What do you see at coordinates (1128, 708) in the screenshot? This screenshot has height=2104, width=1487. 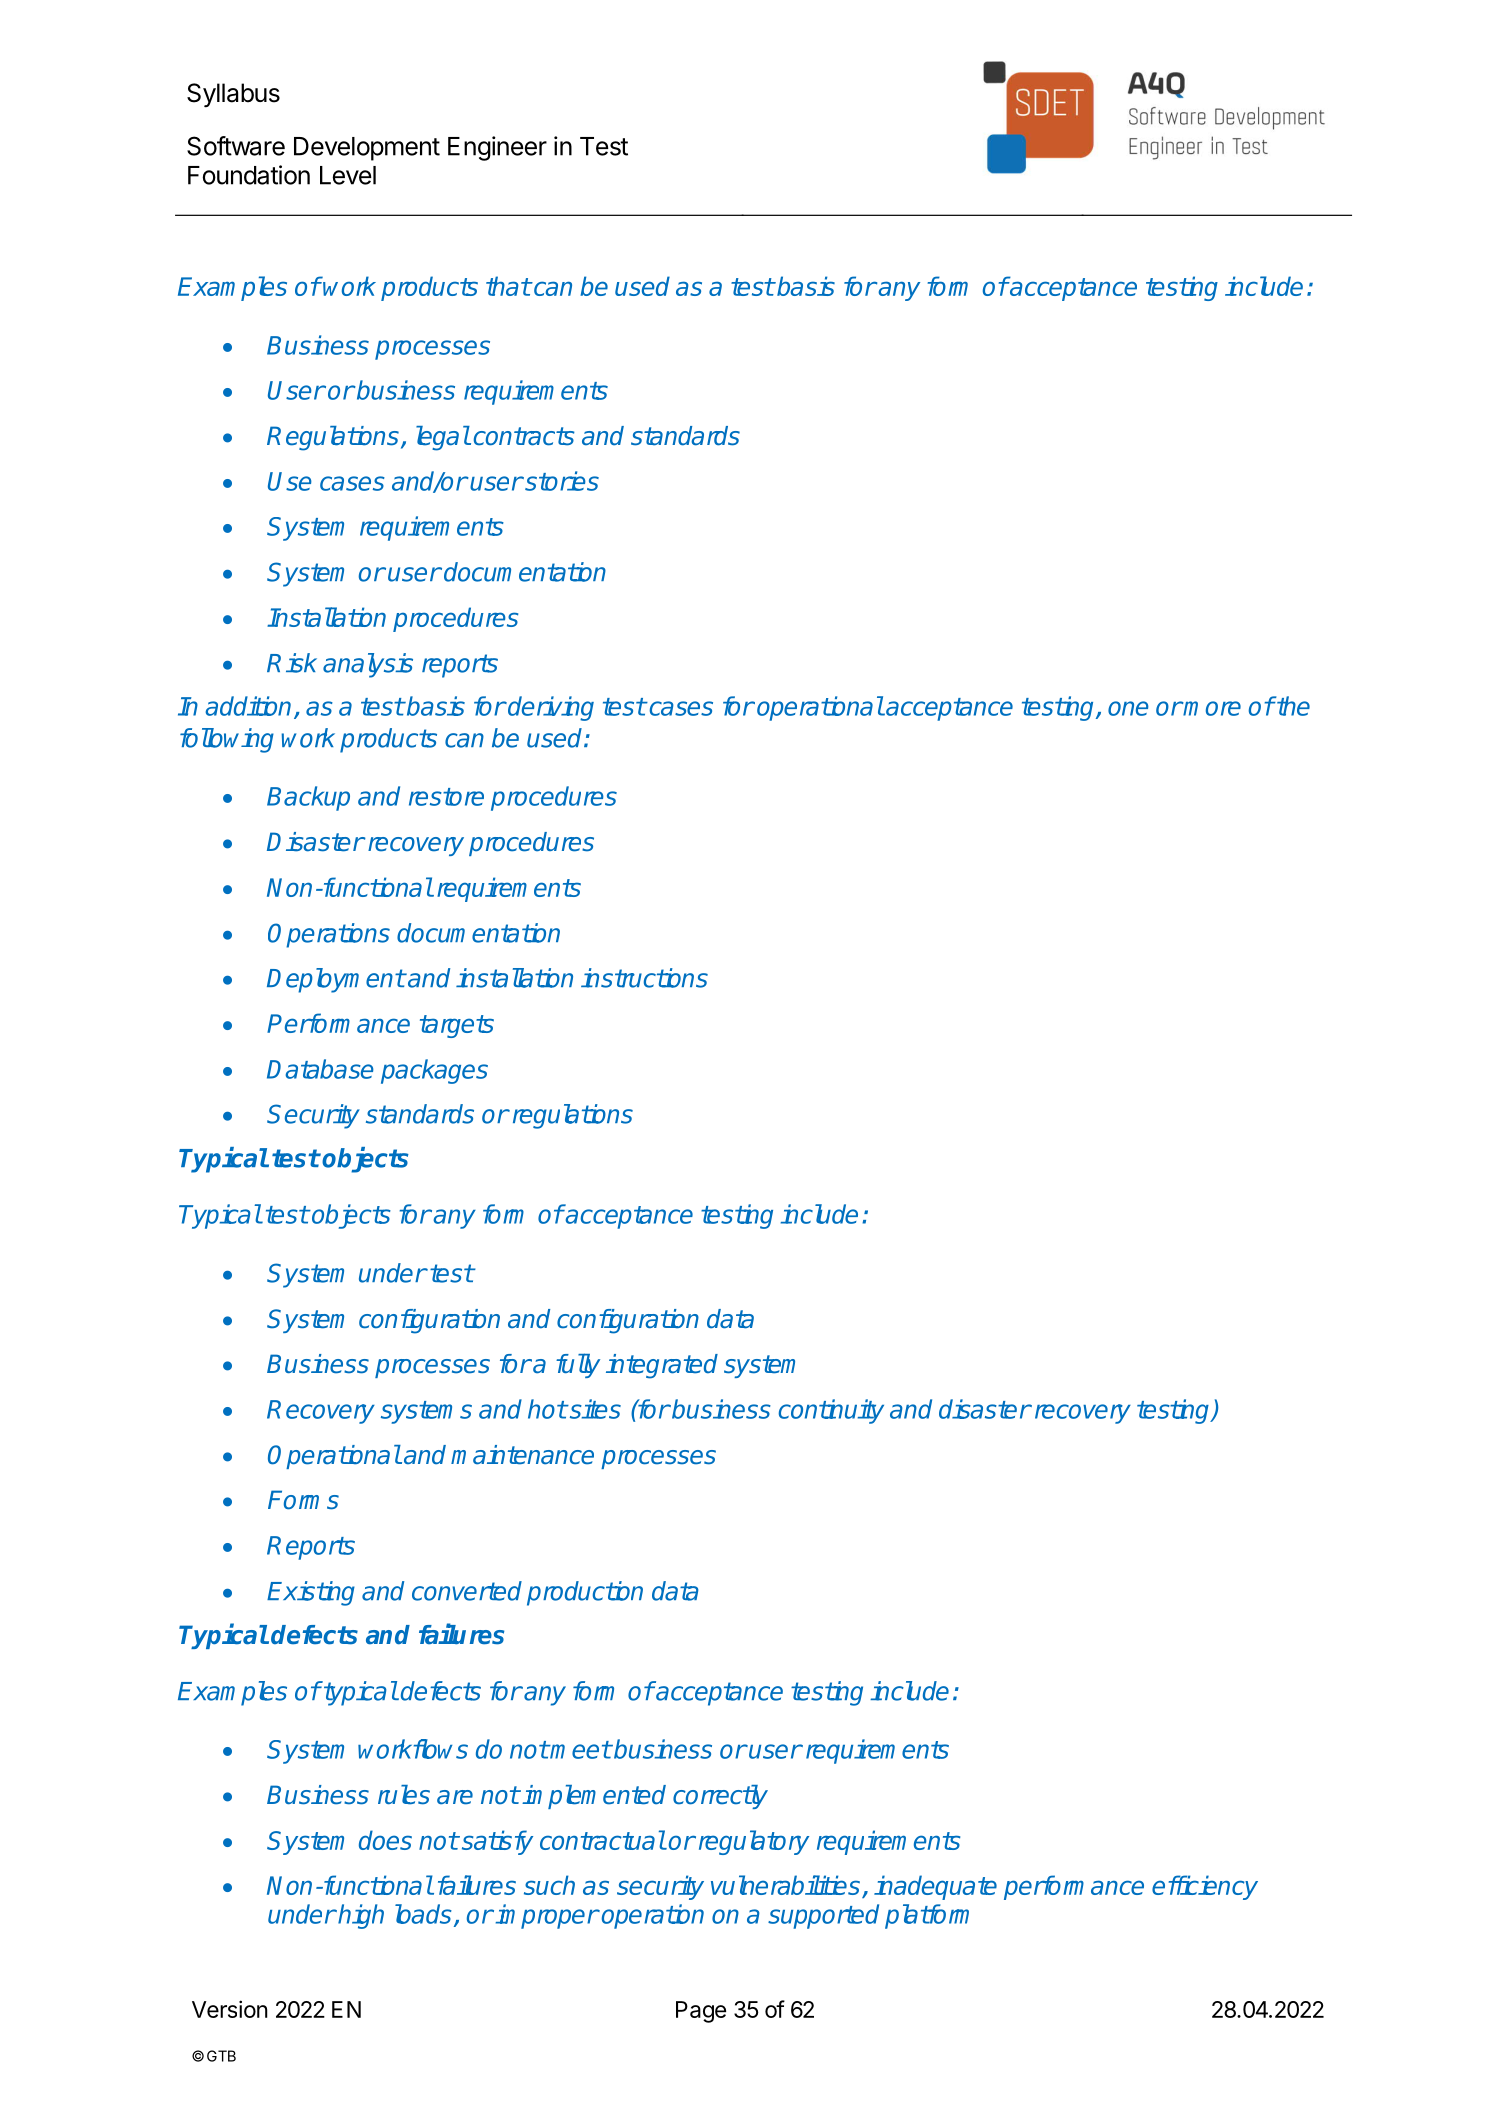 I see `one` at bounding box center [1128, 708].
